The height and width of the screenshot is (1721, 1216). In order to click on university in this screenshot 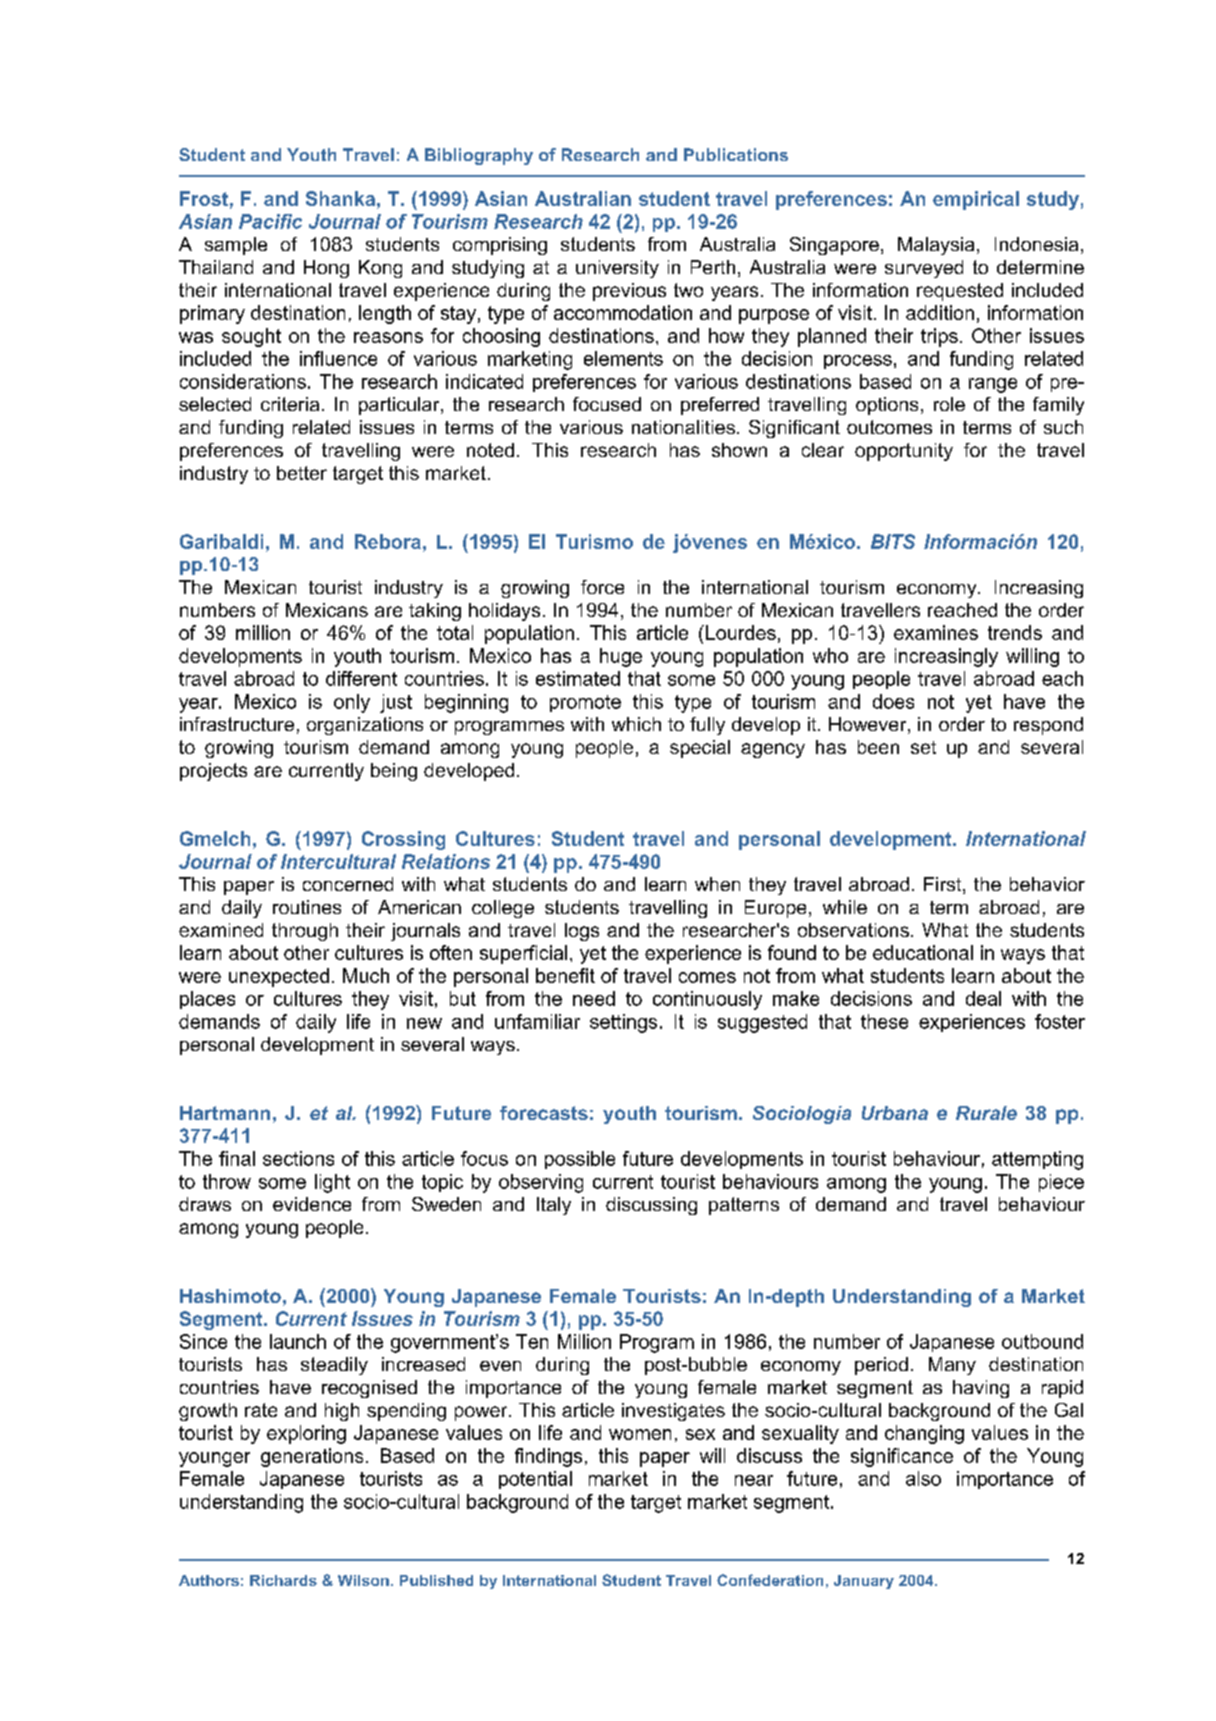, I will do `click(617, 269)`.
